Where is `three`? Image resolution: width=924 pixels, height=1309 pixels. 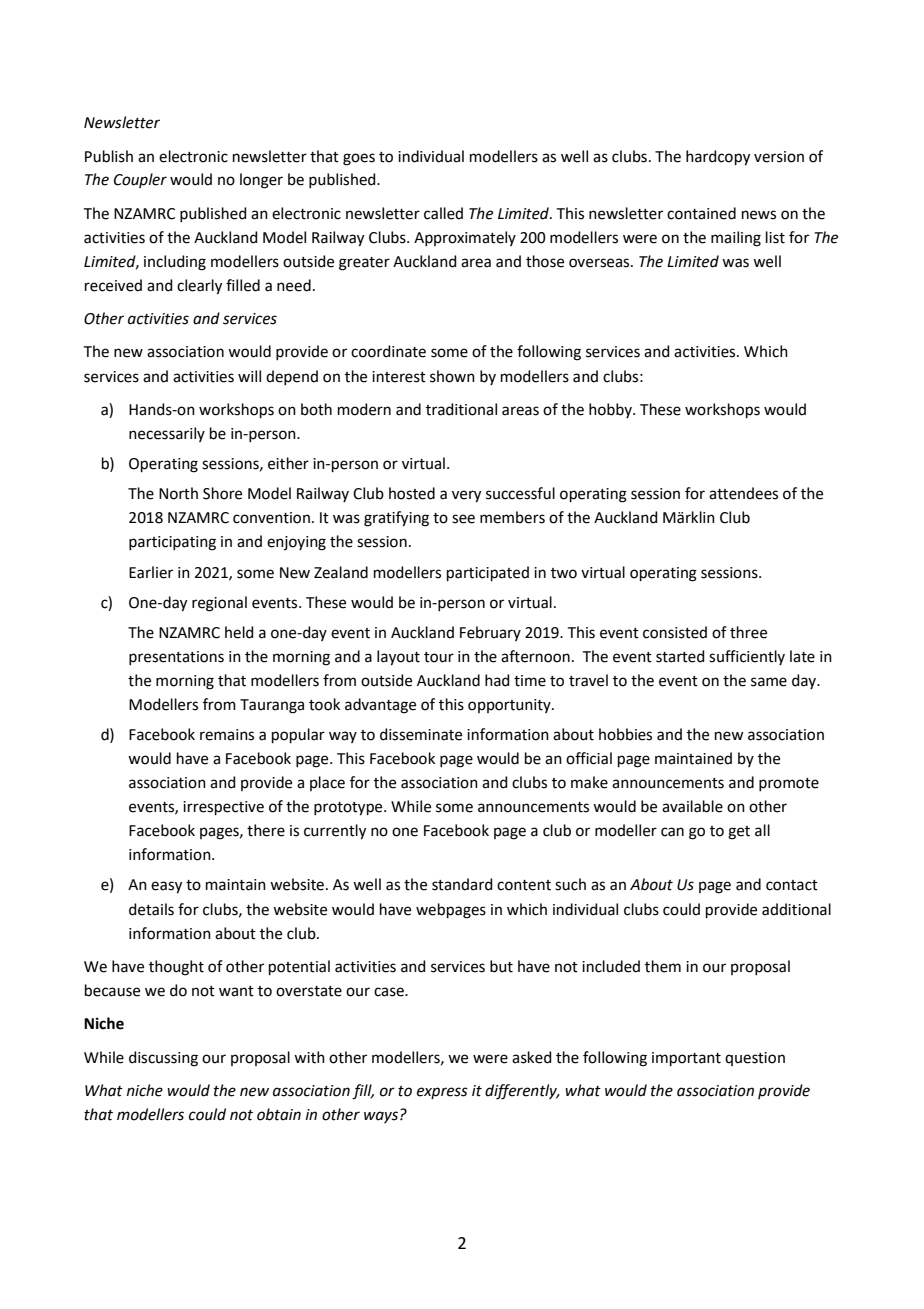
three is located at coordinates (748, 632).
